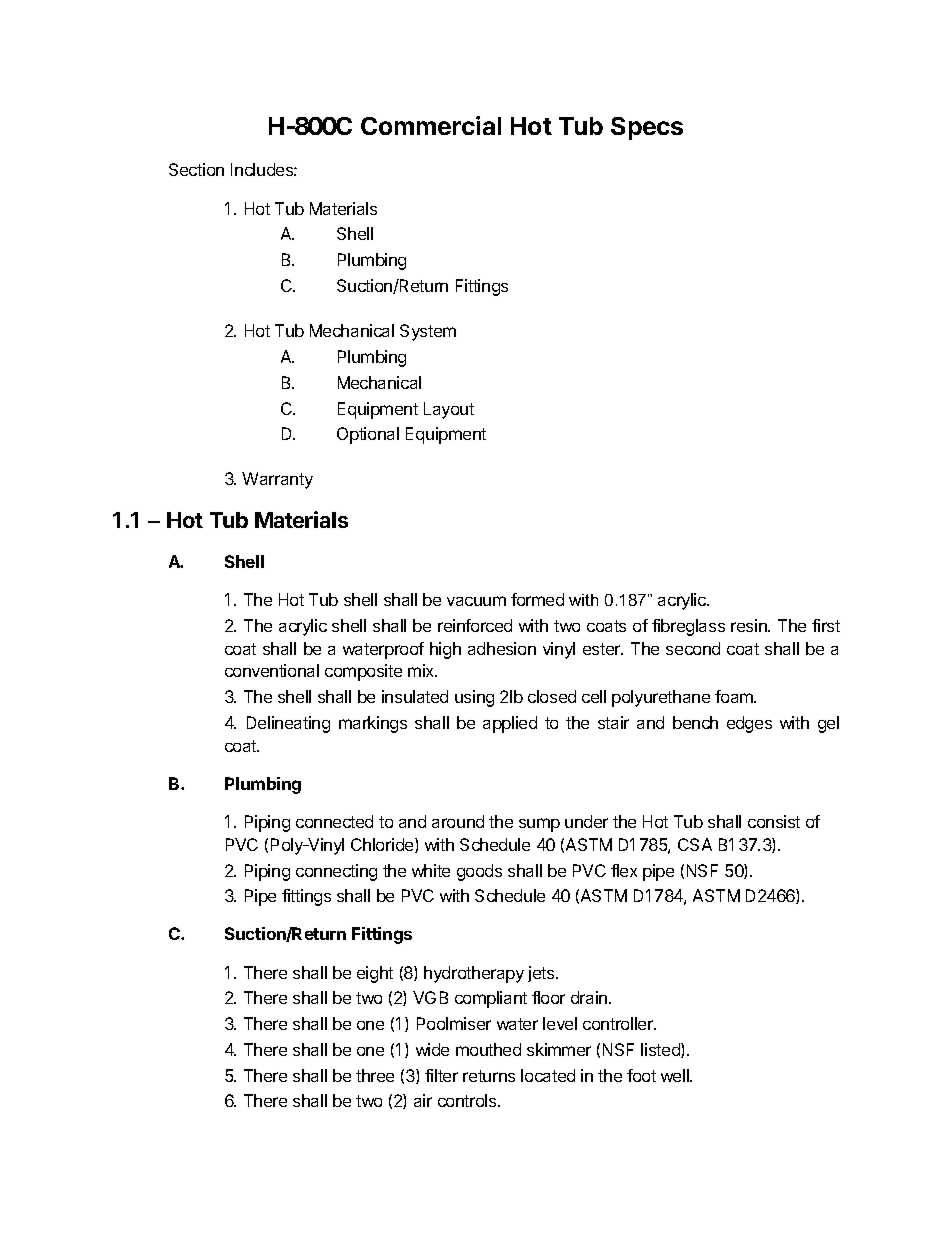 Image resolution: width=952 pixels, height=1233 pixels. What do you see at coordinates (277, 480) in the screenshot?
I see `Warranty` at bounding box center [277, 480].
